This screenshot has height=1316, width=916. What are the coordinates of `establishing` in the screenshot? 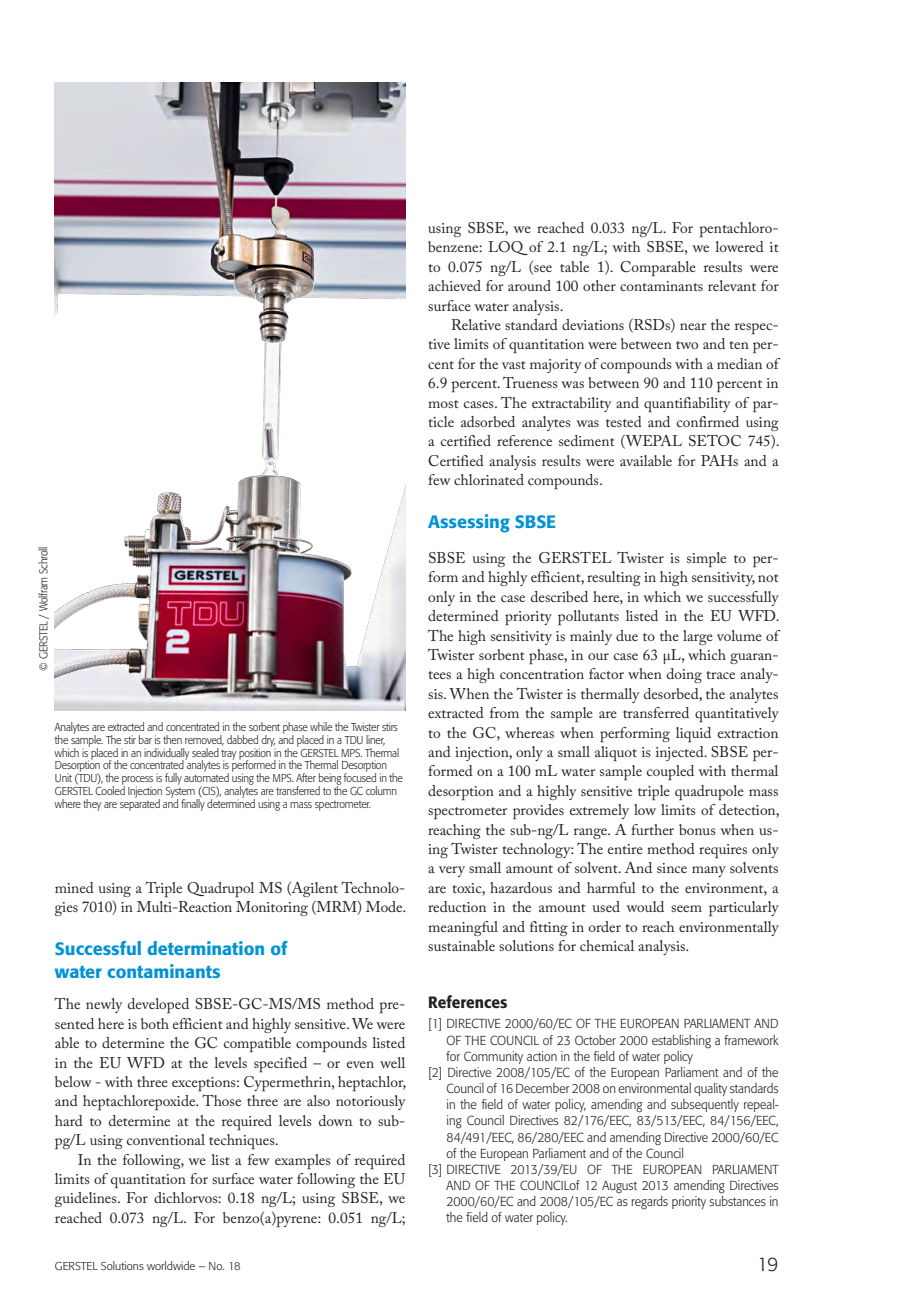 It's located at (681, 1041).
